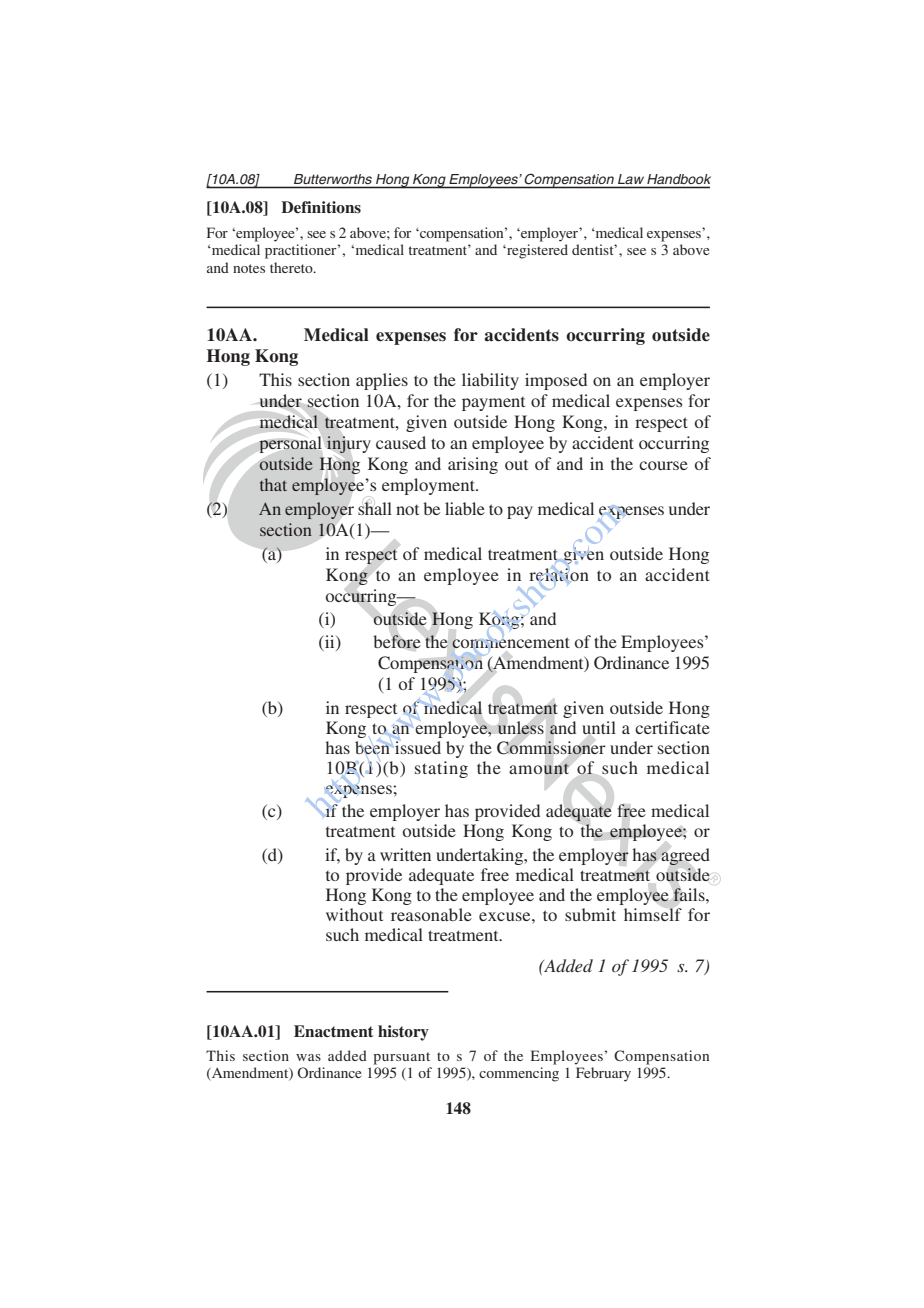 This screenshot has height=1308, width=924. What do you see at coordinates (372, 747) in the screenshot?
I see `been` at bounding box center [372, 747].
